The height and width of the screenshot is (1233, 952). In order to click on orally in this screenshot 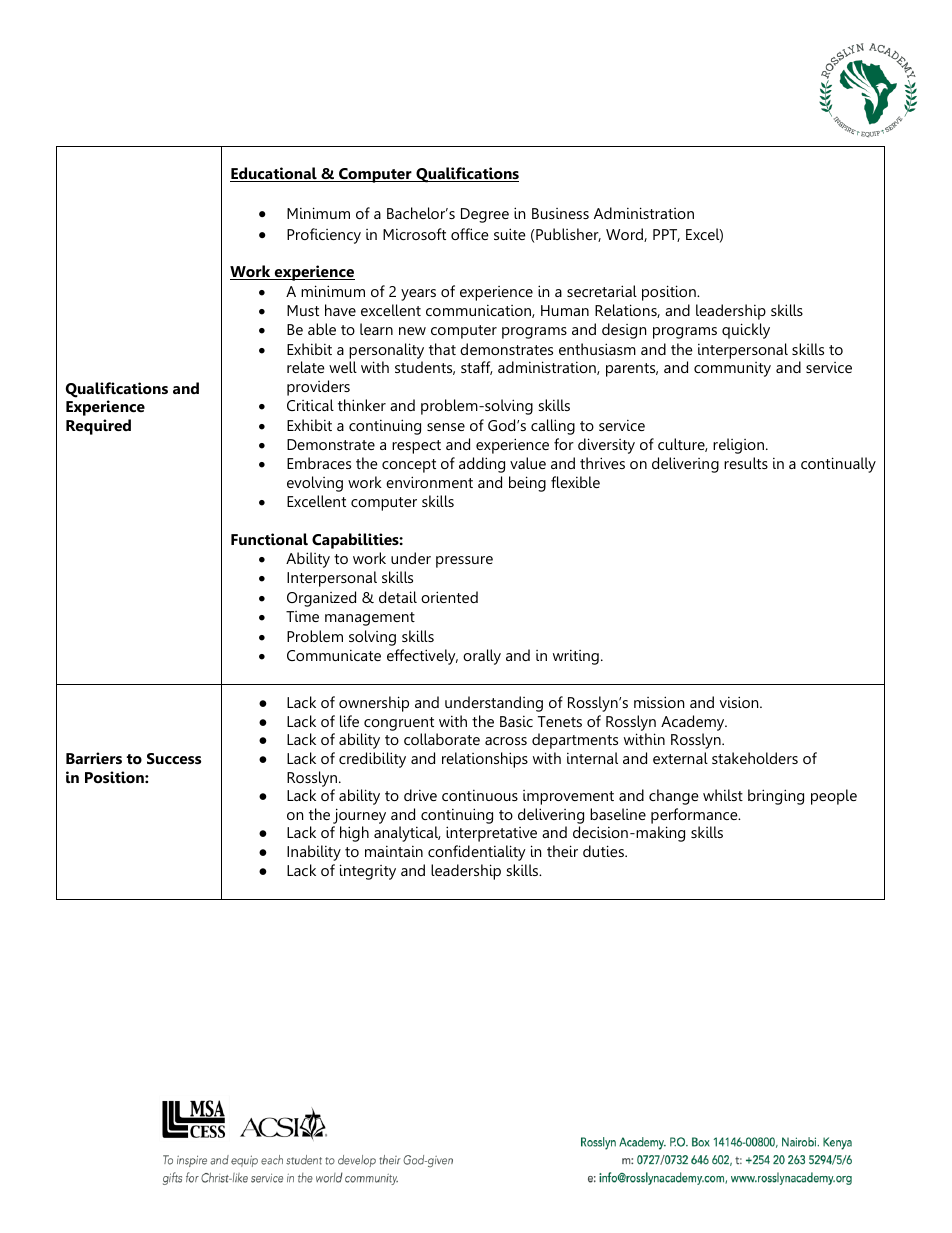, I will do `click(482, 657)`.
